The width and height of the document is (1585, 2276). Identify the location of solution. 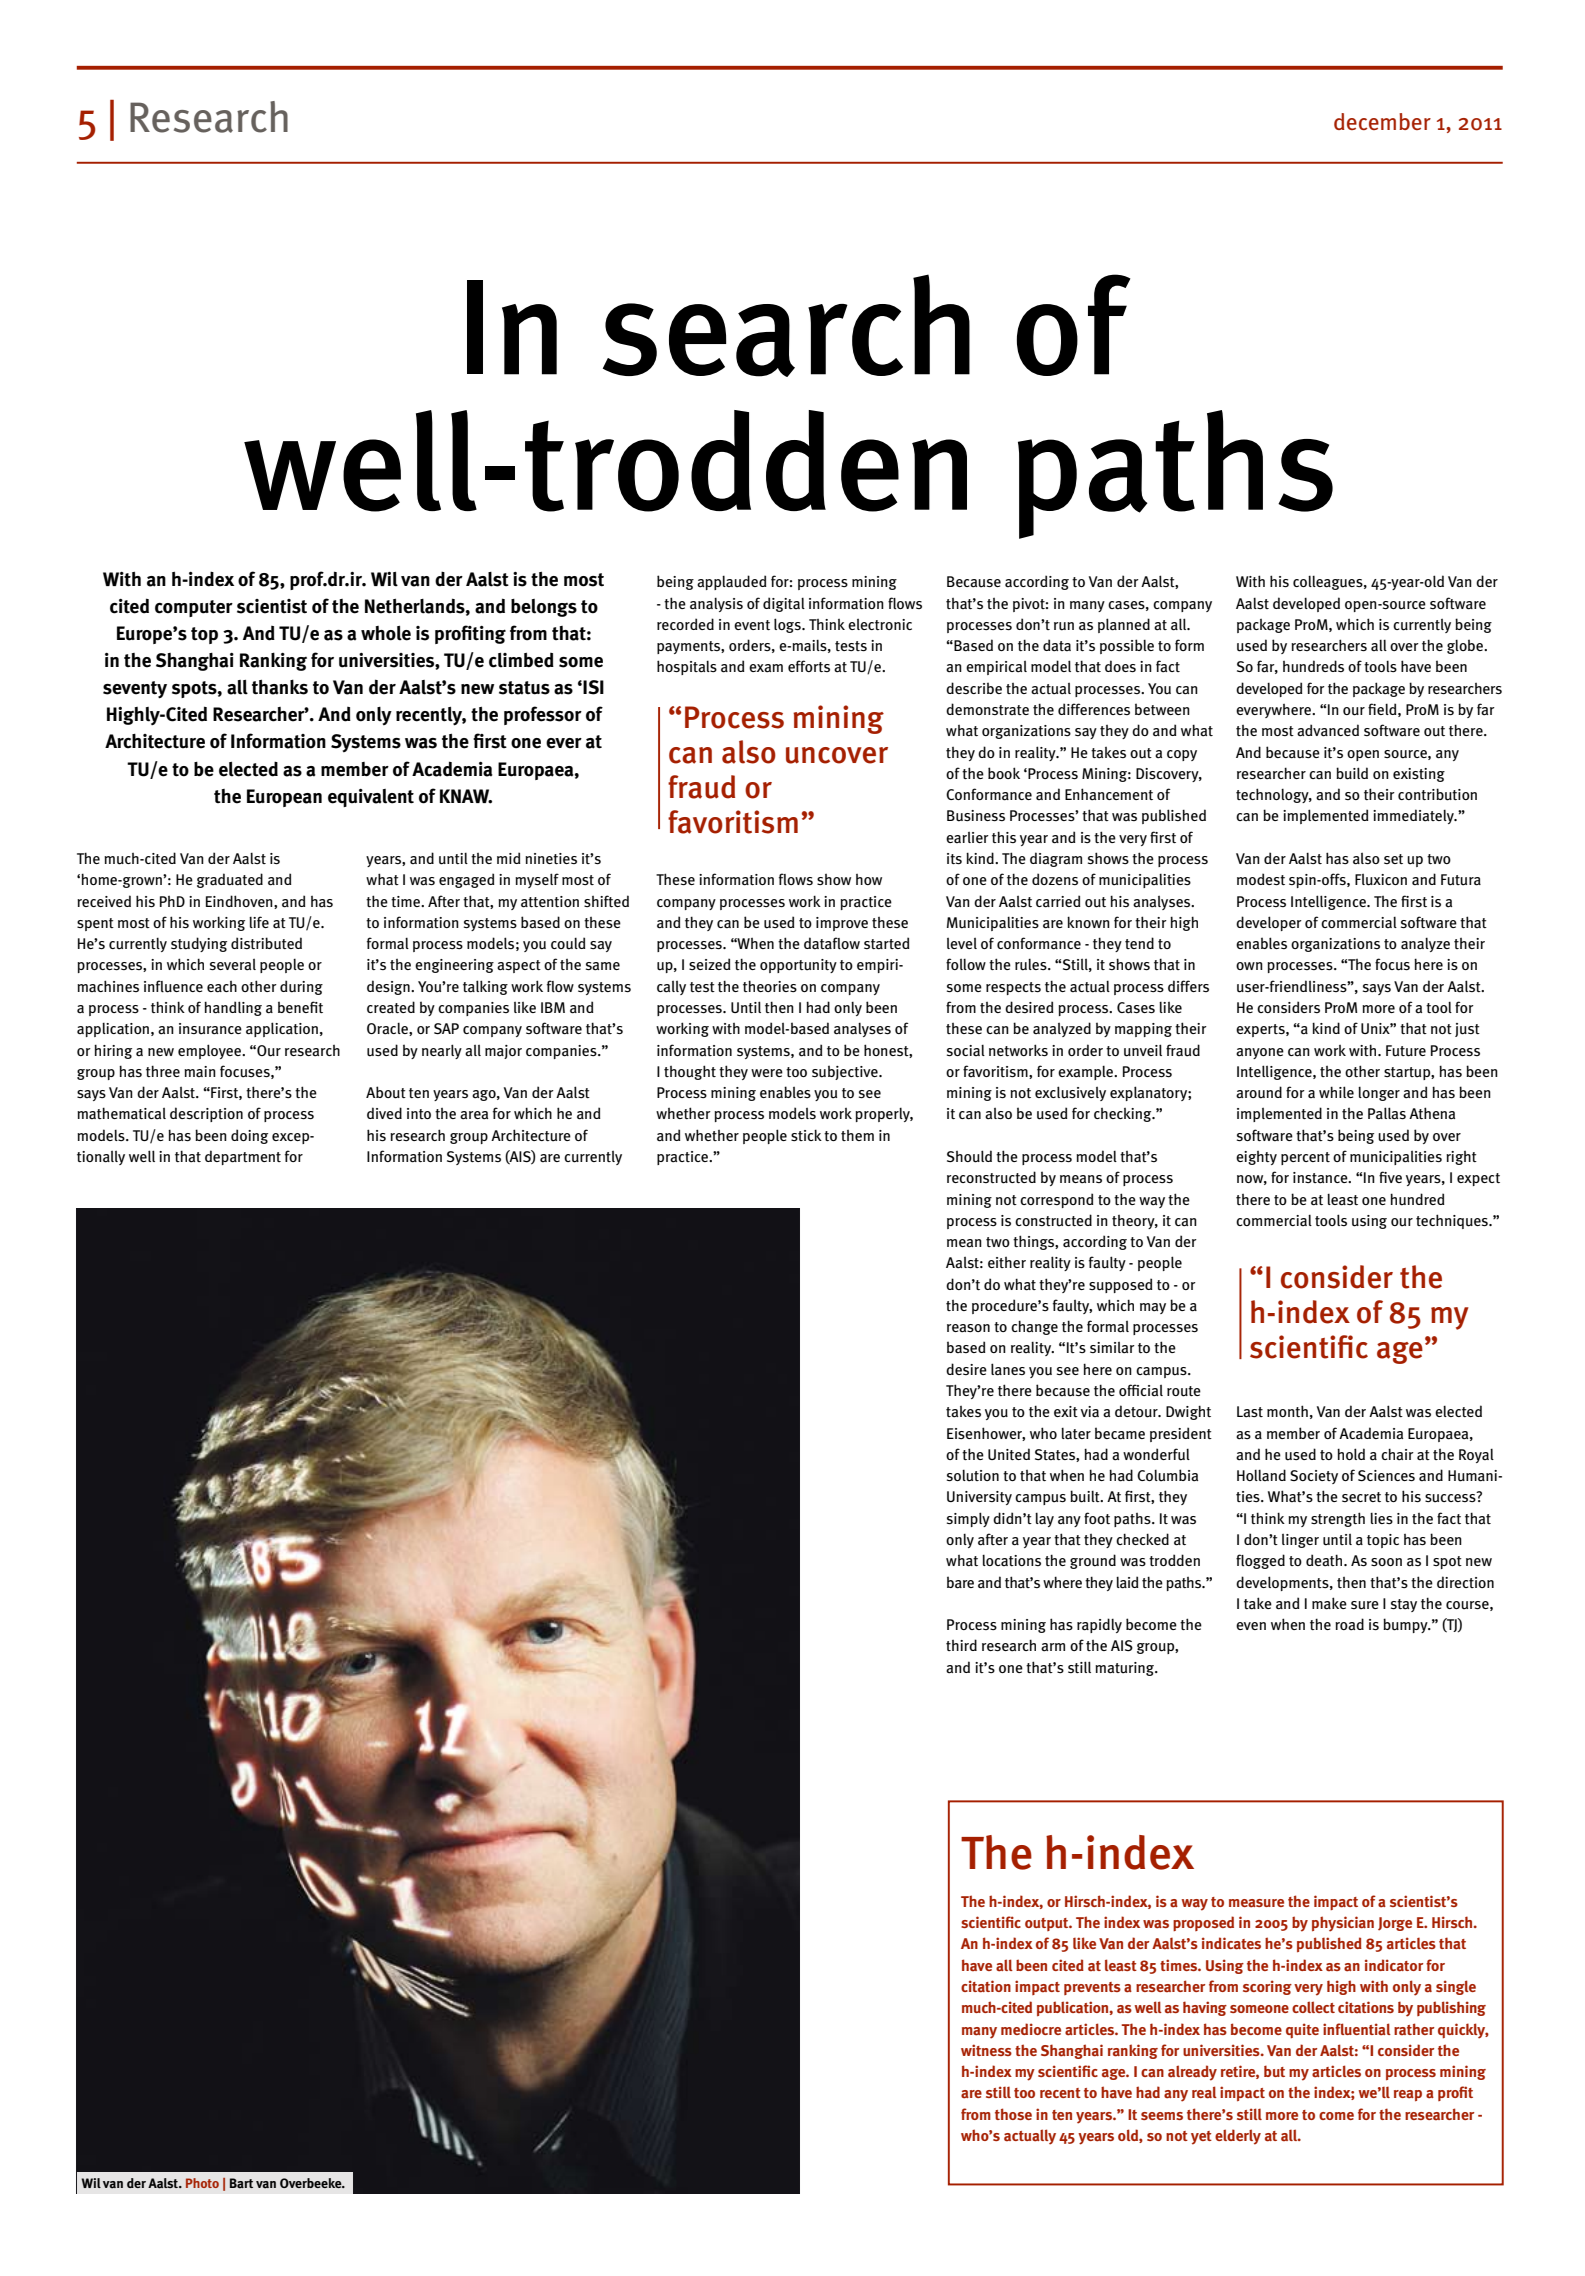
(973, 1475).
